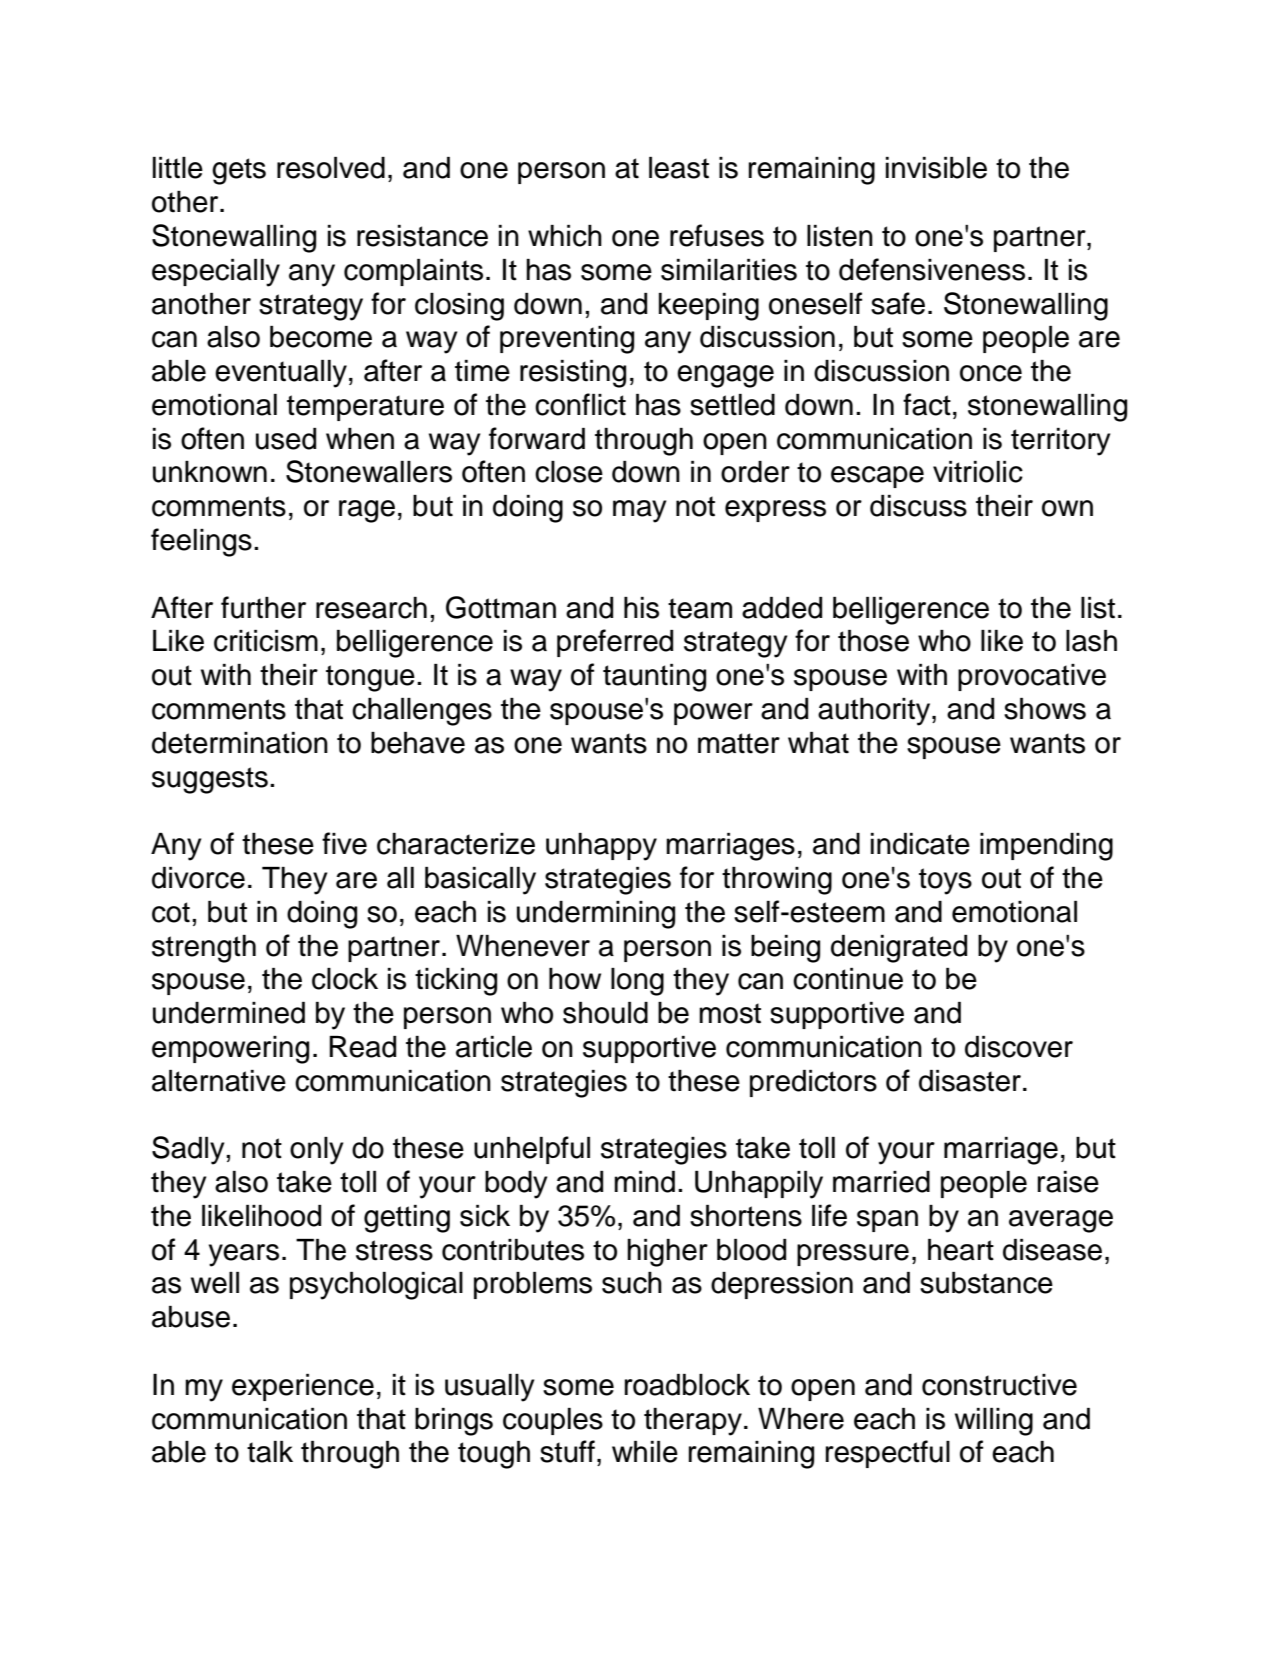 This screenshot has height=1662, width=1284. I want to click on discover, so click(1019, 1047).
